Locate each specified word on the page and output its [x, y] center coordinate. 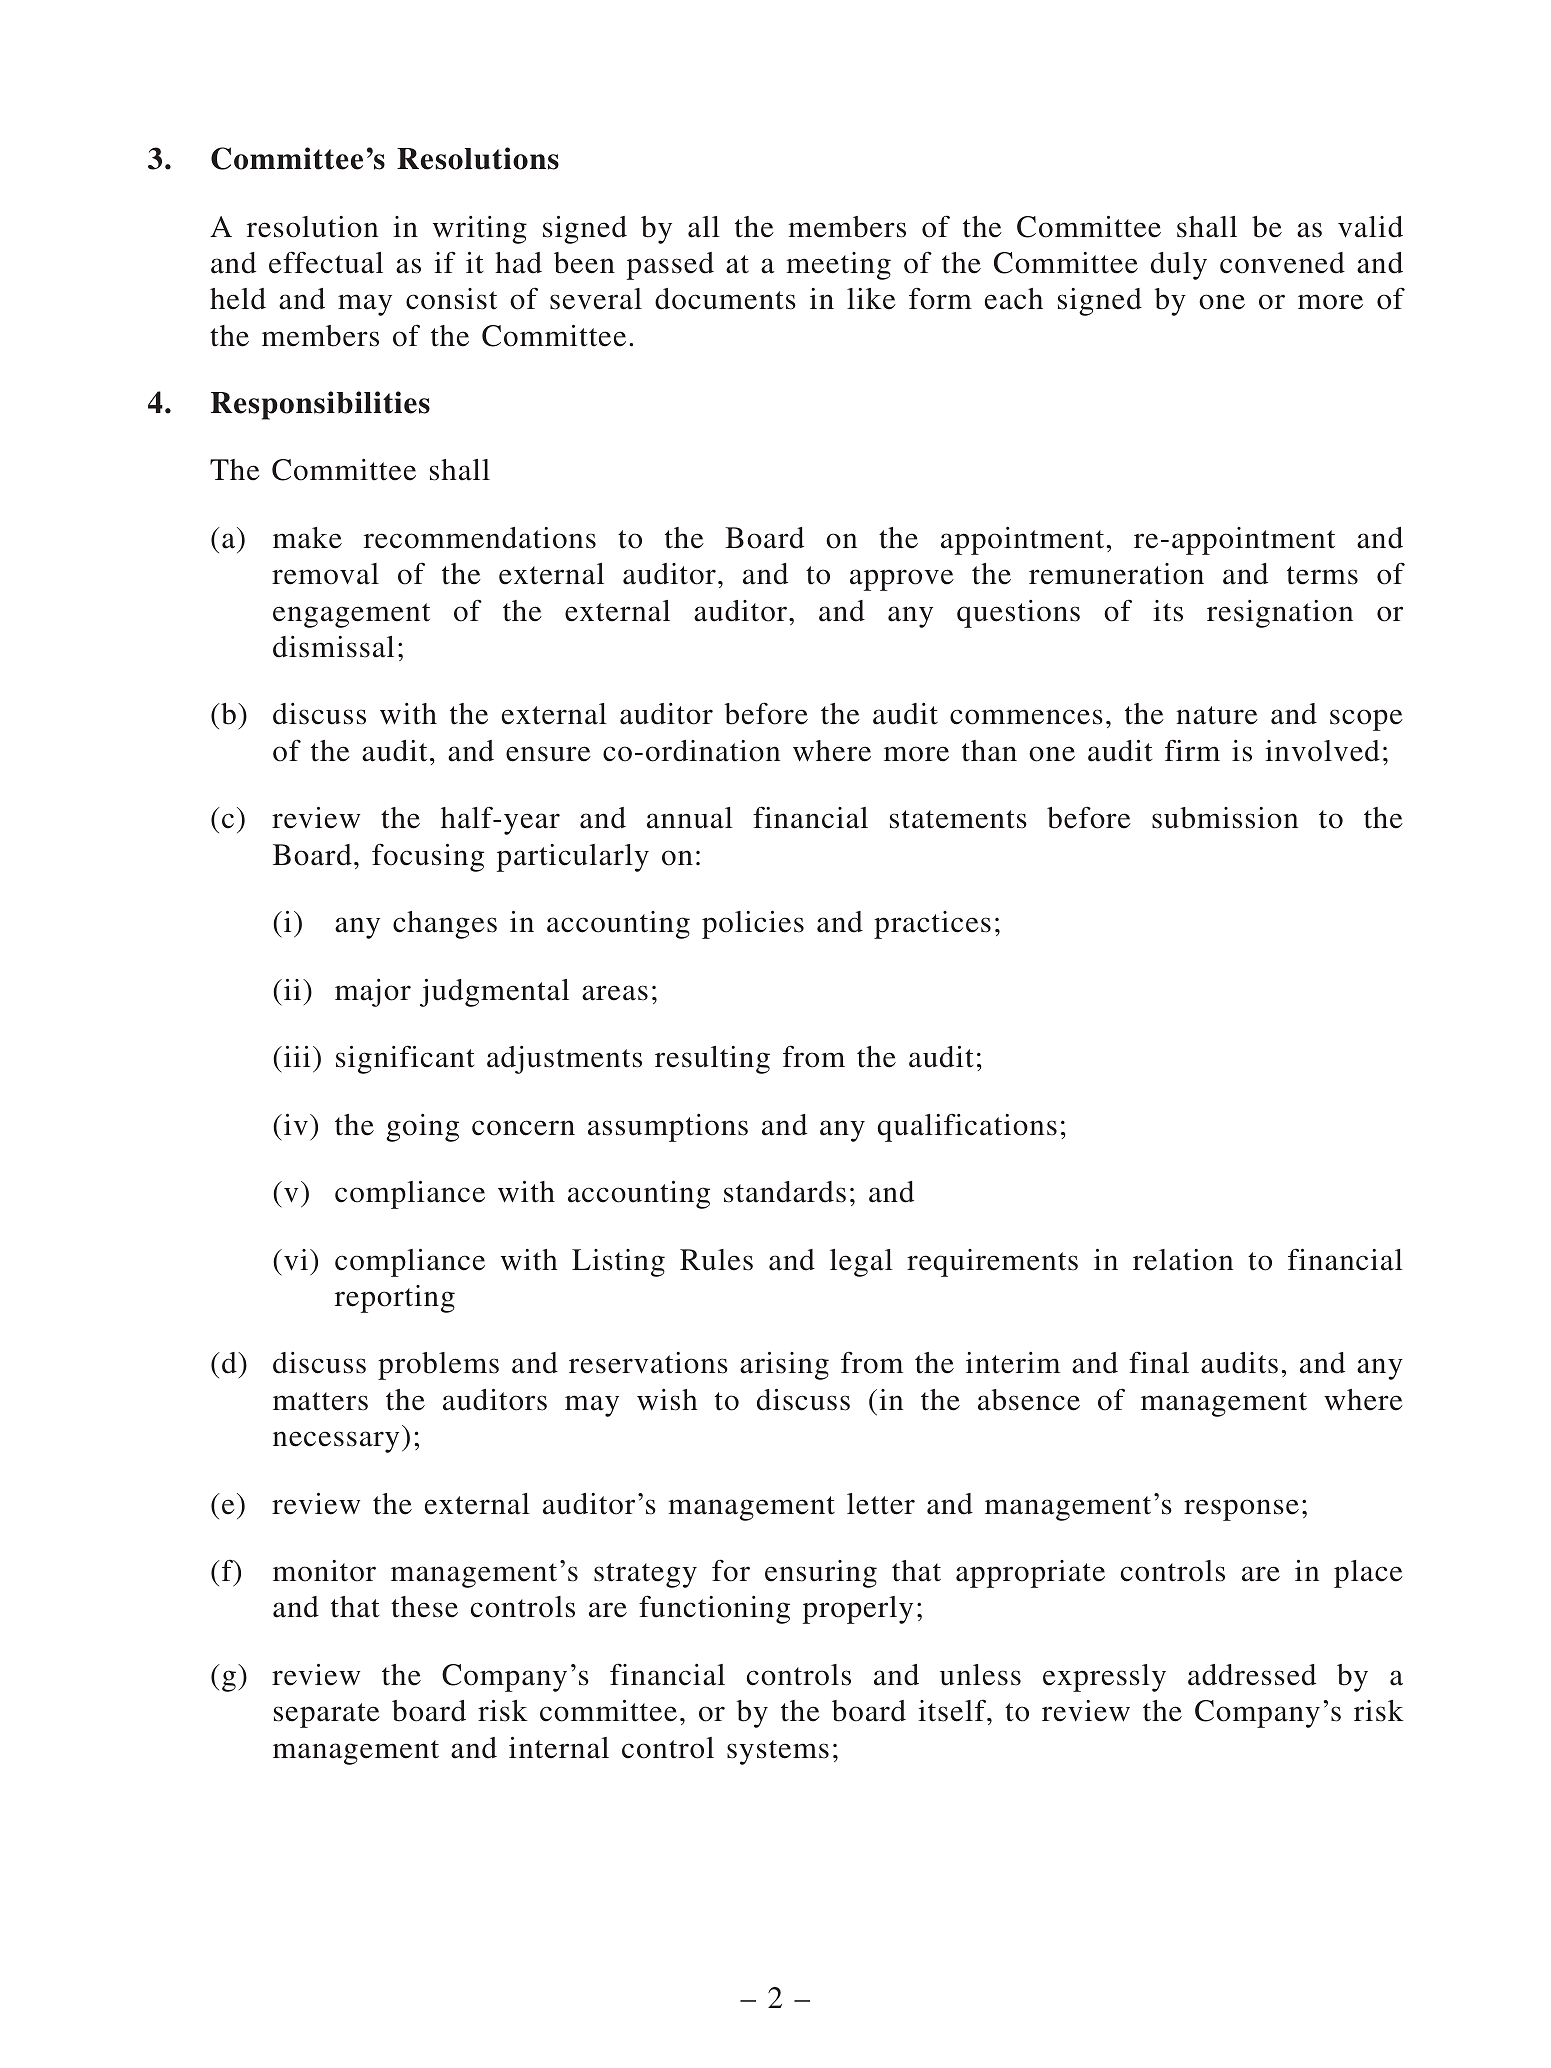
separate [327, 1715]
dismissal [333, 647]
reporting [395, 1299]
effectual [326, 262]
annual [690, 818]
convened [1282, 263]
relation [1183, 1260]
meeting [838, 266]
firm [1192, 750]
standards [785, 1192]
